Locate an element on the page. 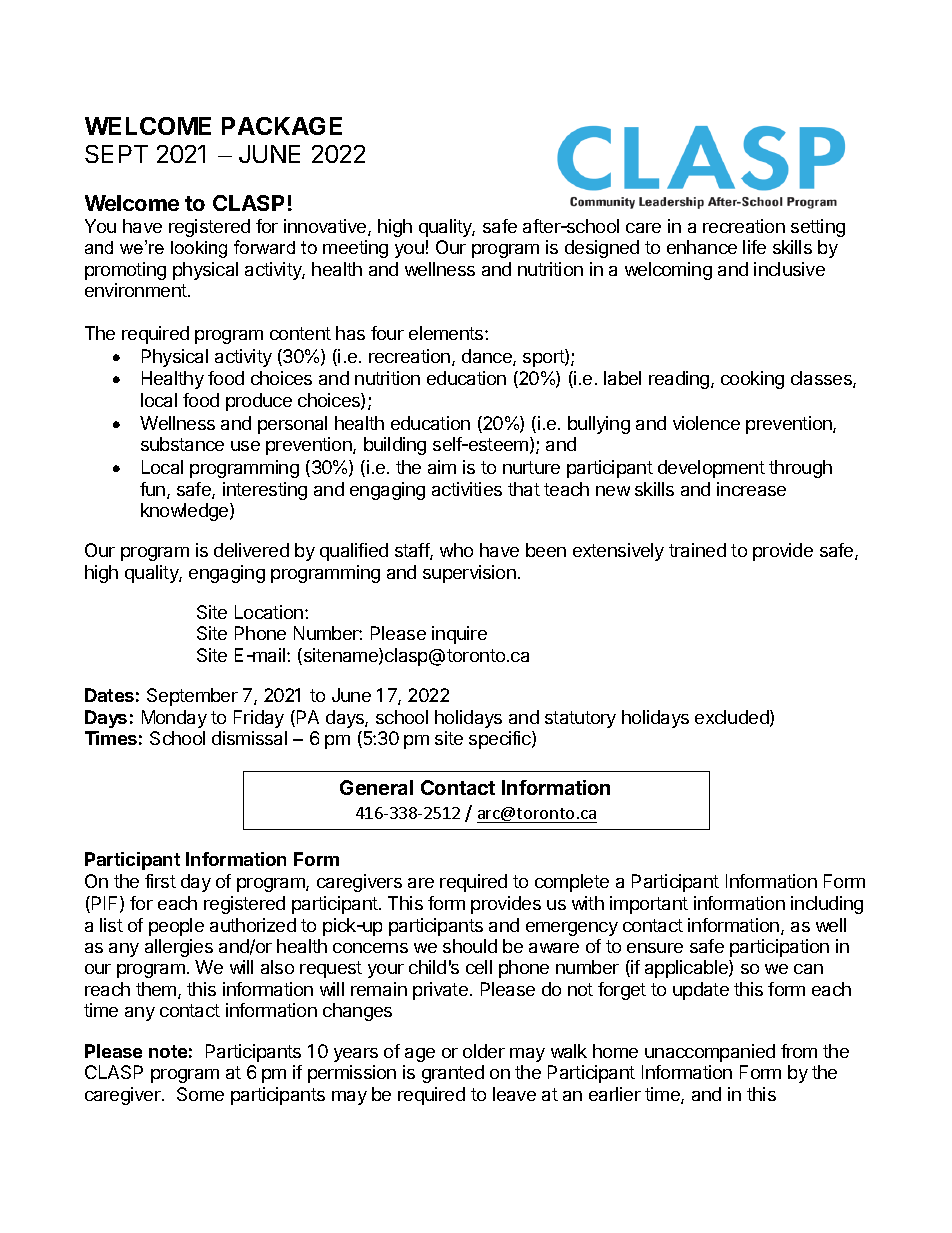 This page has width=952, height=1233. aim is located at coordinates (442, 467).
